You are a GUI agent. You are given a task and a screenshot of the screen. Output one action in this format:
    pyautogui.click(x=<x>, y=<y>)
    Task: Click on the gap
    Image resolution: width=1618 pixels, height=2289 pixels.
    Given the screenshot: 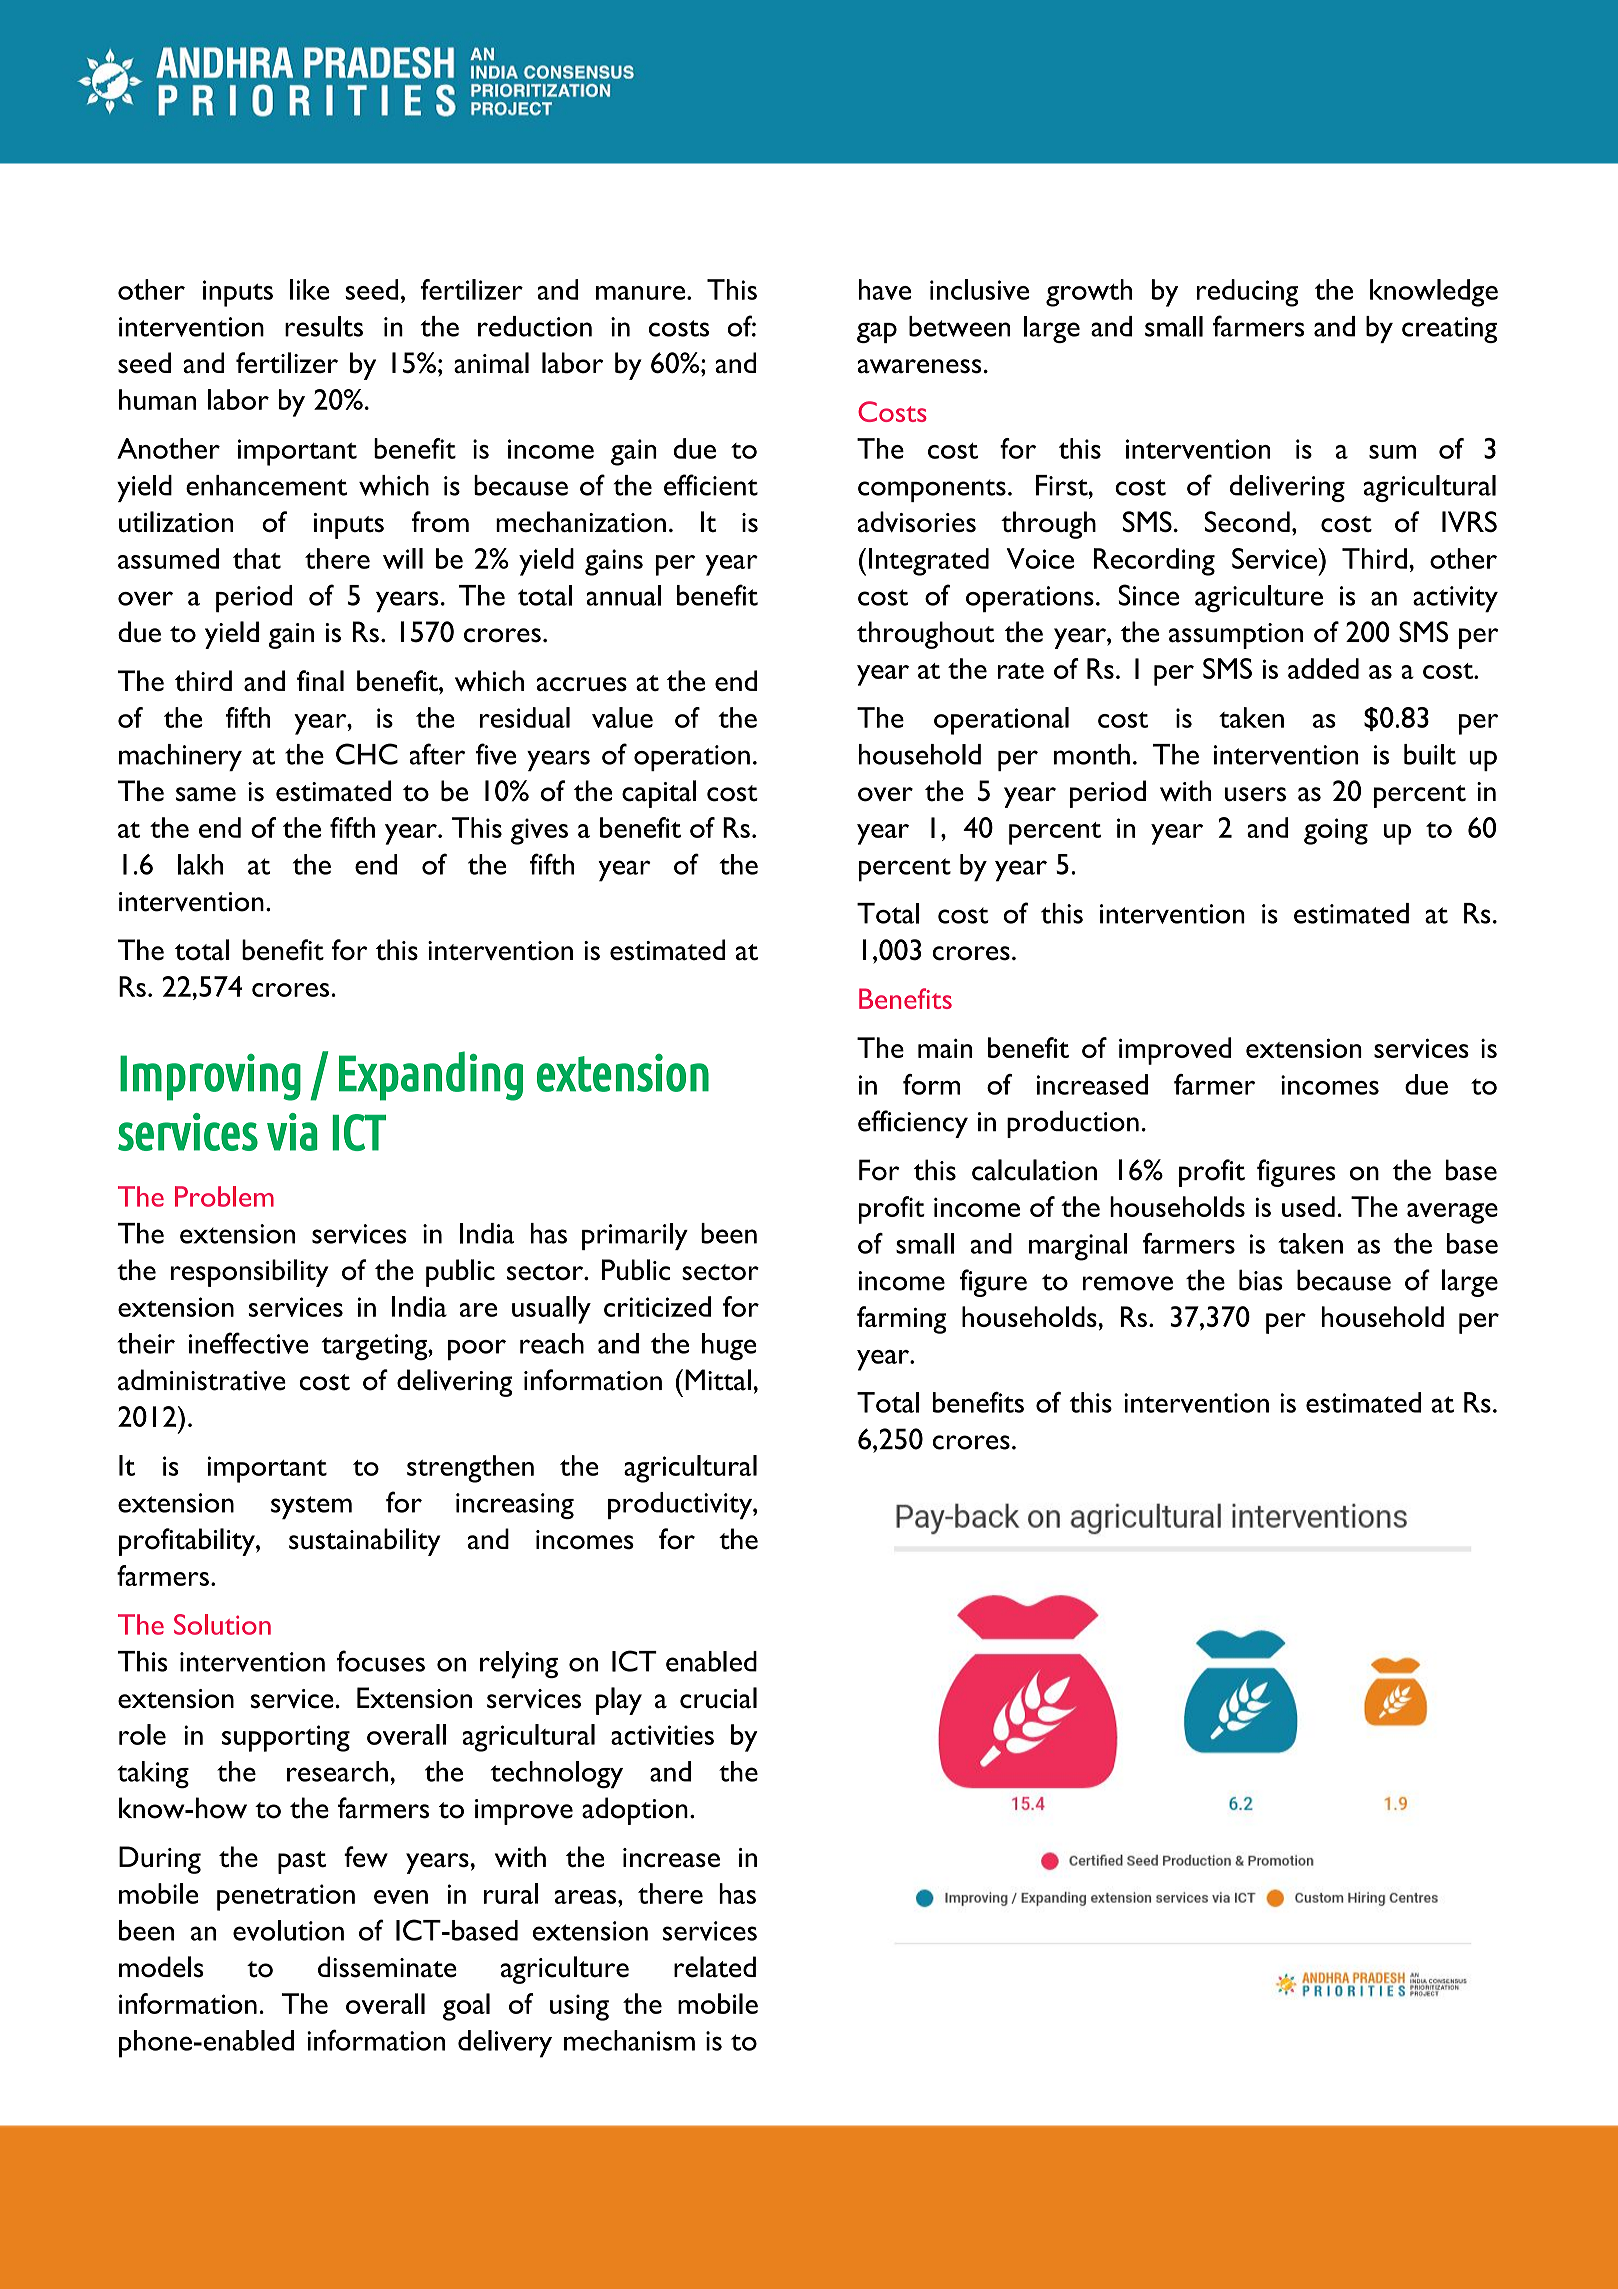 What is the action you would take?
    pyautogui.click(x=877, y=332)
